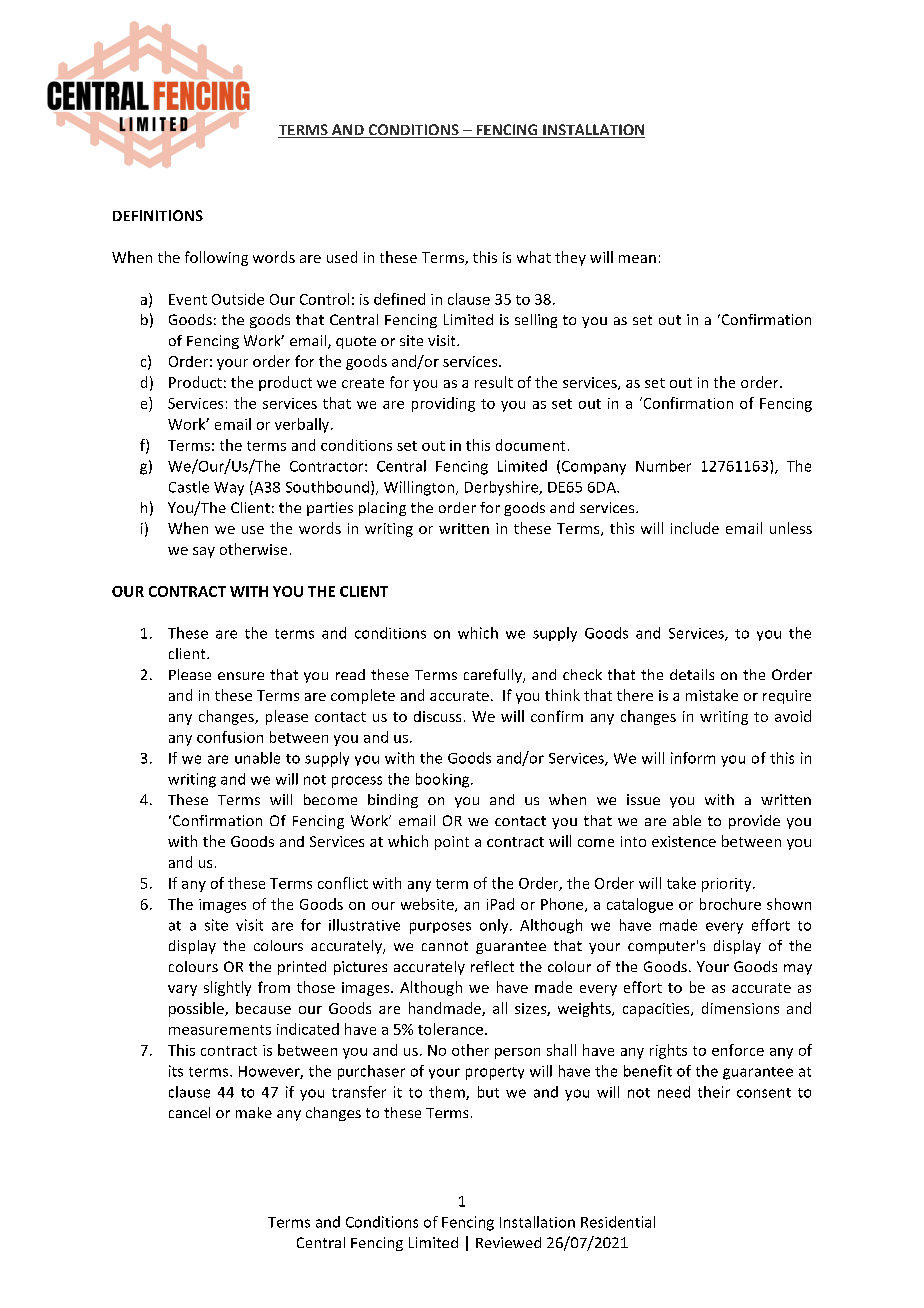 This document has width=924, height=1308. Describe the element at coordinates (637, 259) in the document. I see `mean` at that location.
